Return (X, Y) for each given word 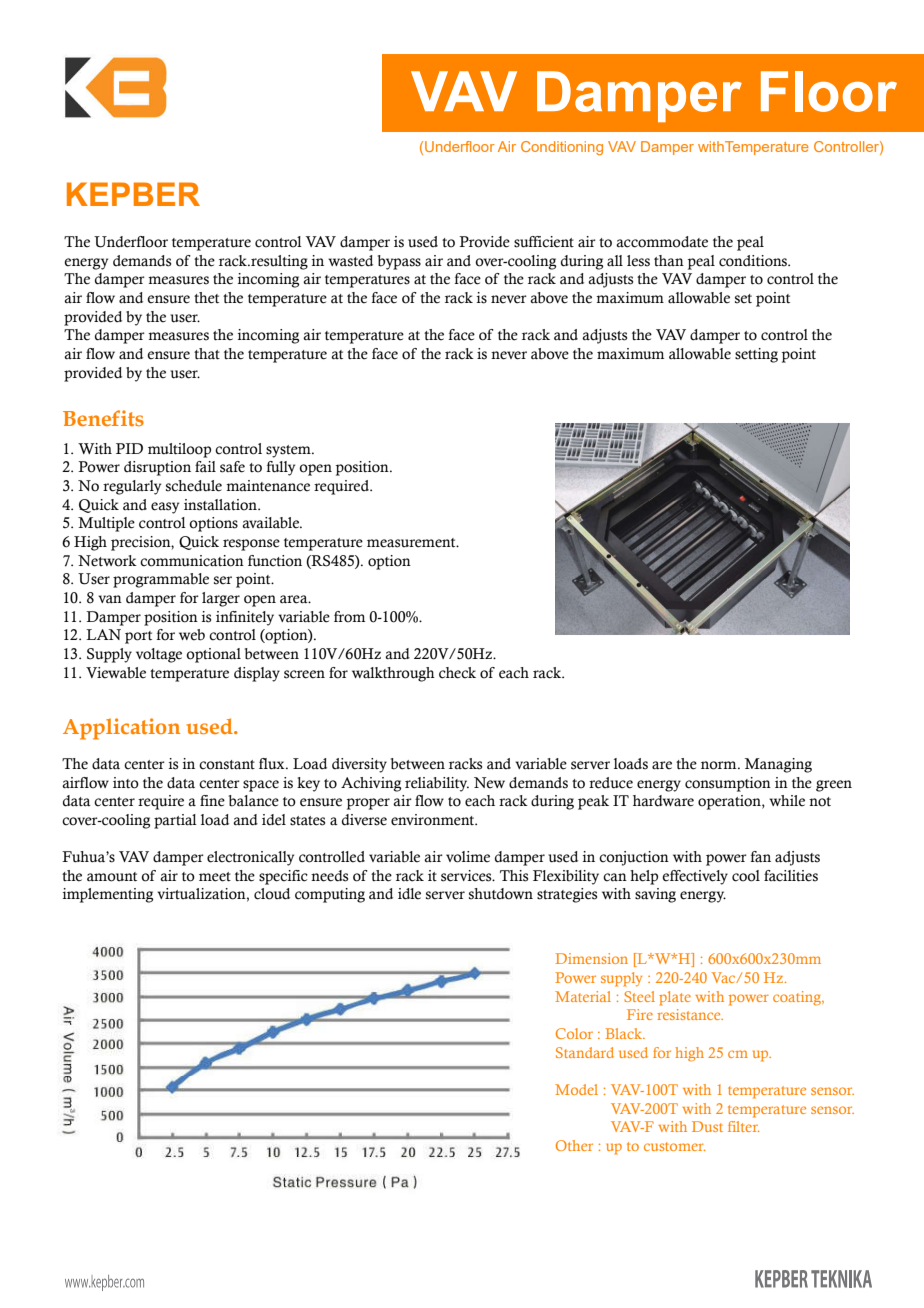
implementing (108, 895)
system (289, 451)
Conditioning (562, 148)
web (192, 635)
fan (760, 857)
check (457, 673)
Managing (778, 765)
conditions (754, 261)
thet (206, 298)
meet (215, 877)
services (467, 876)
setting (756, 355)
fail (205, 466)
